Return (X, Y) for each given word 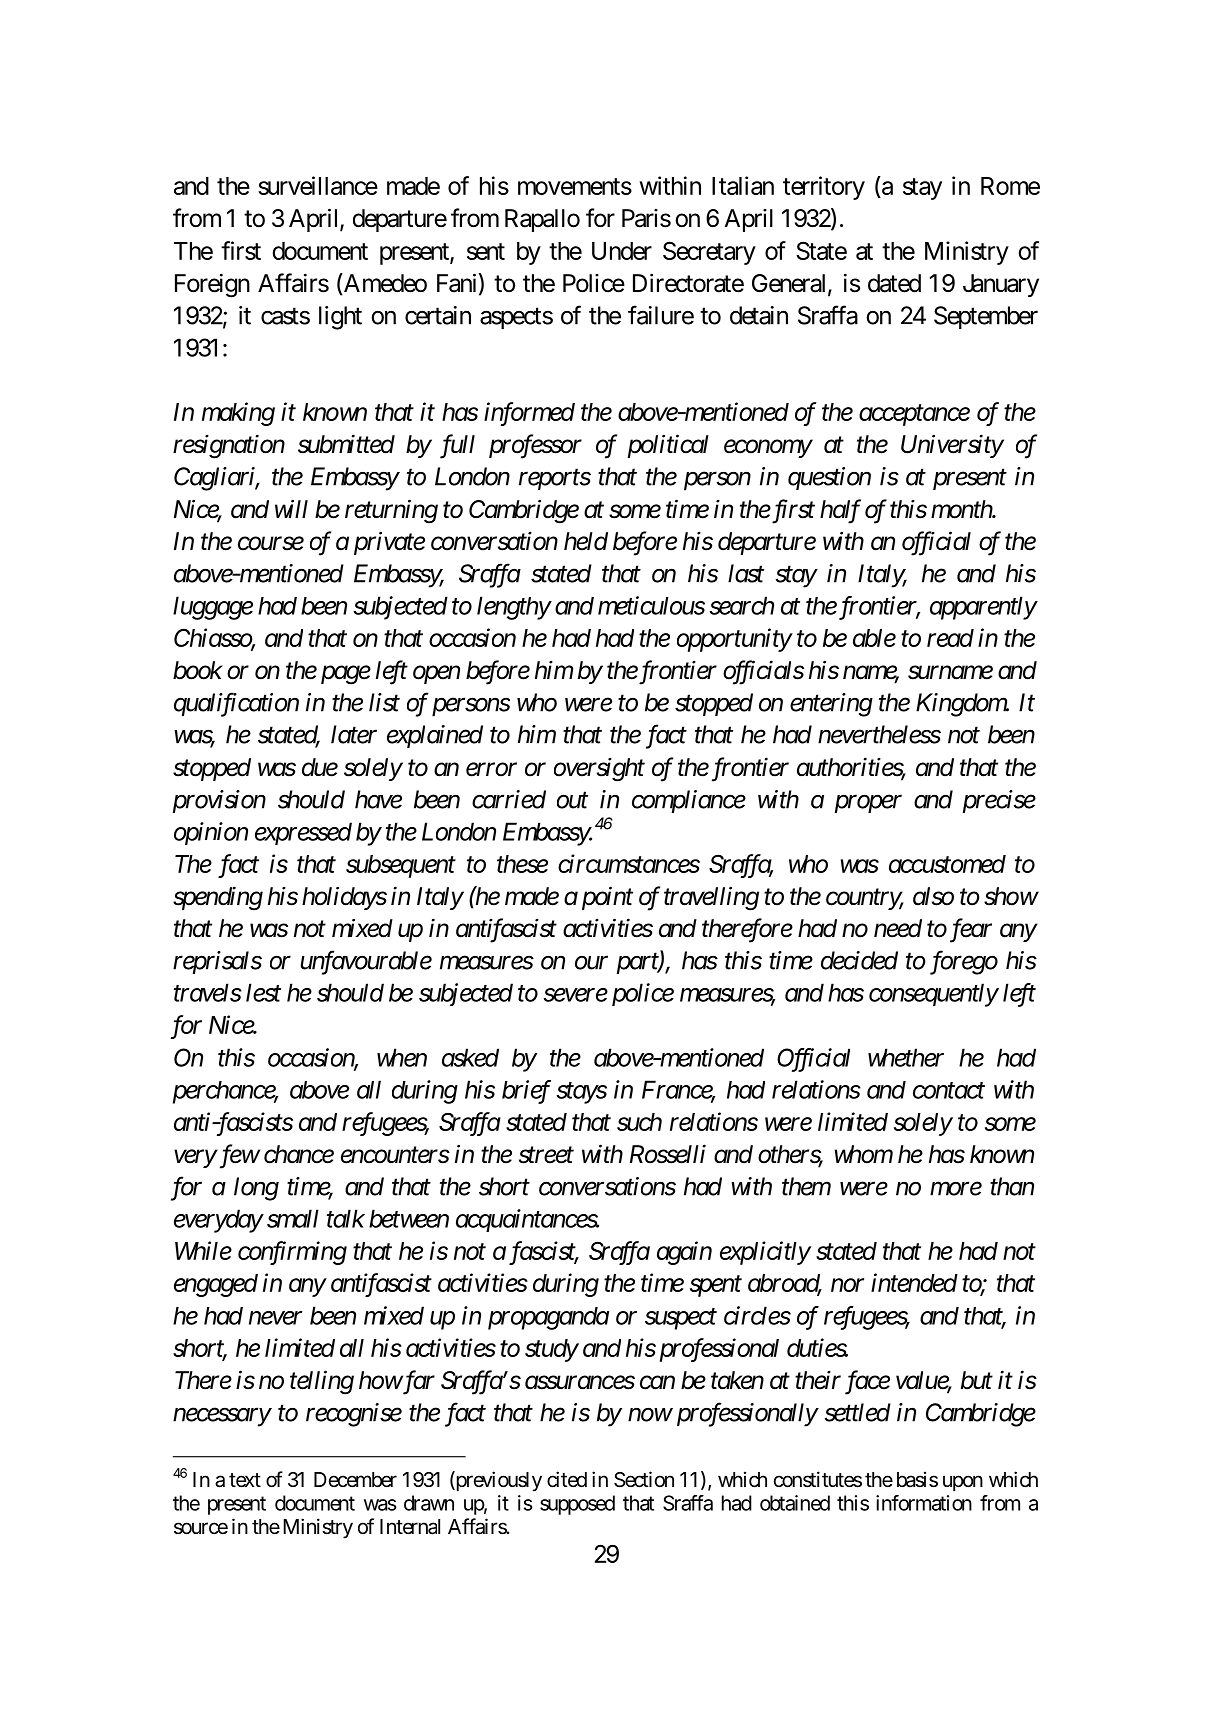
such (639, 1122)
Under (622, 251)
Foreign (212, 285)
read (950, 638)
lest (263, 992)
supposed (577, 1505)
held (586, 541)
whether (906, 1057)
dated (894, 283)
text (245, 1480)
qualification (236, 704)
